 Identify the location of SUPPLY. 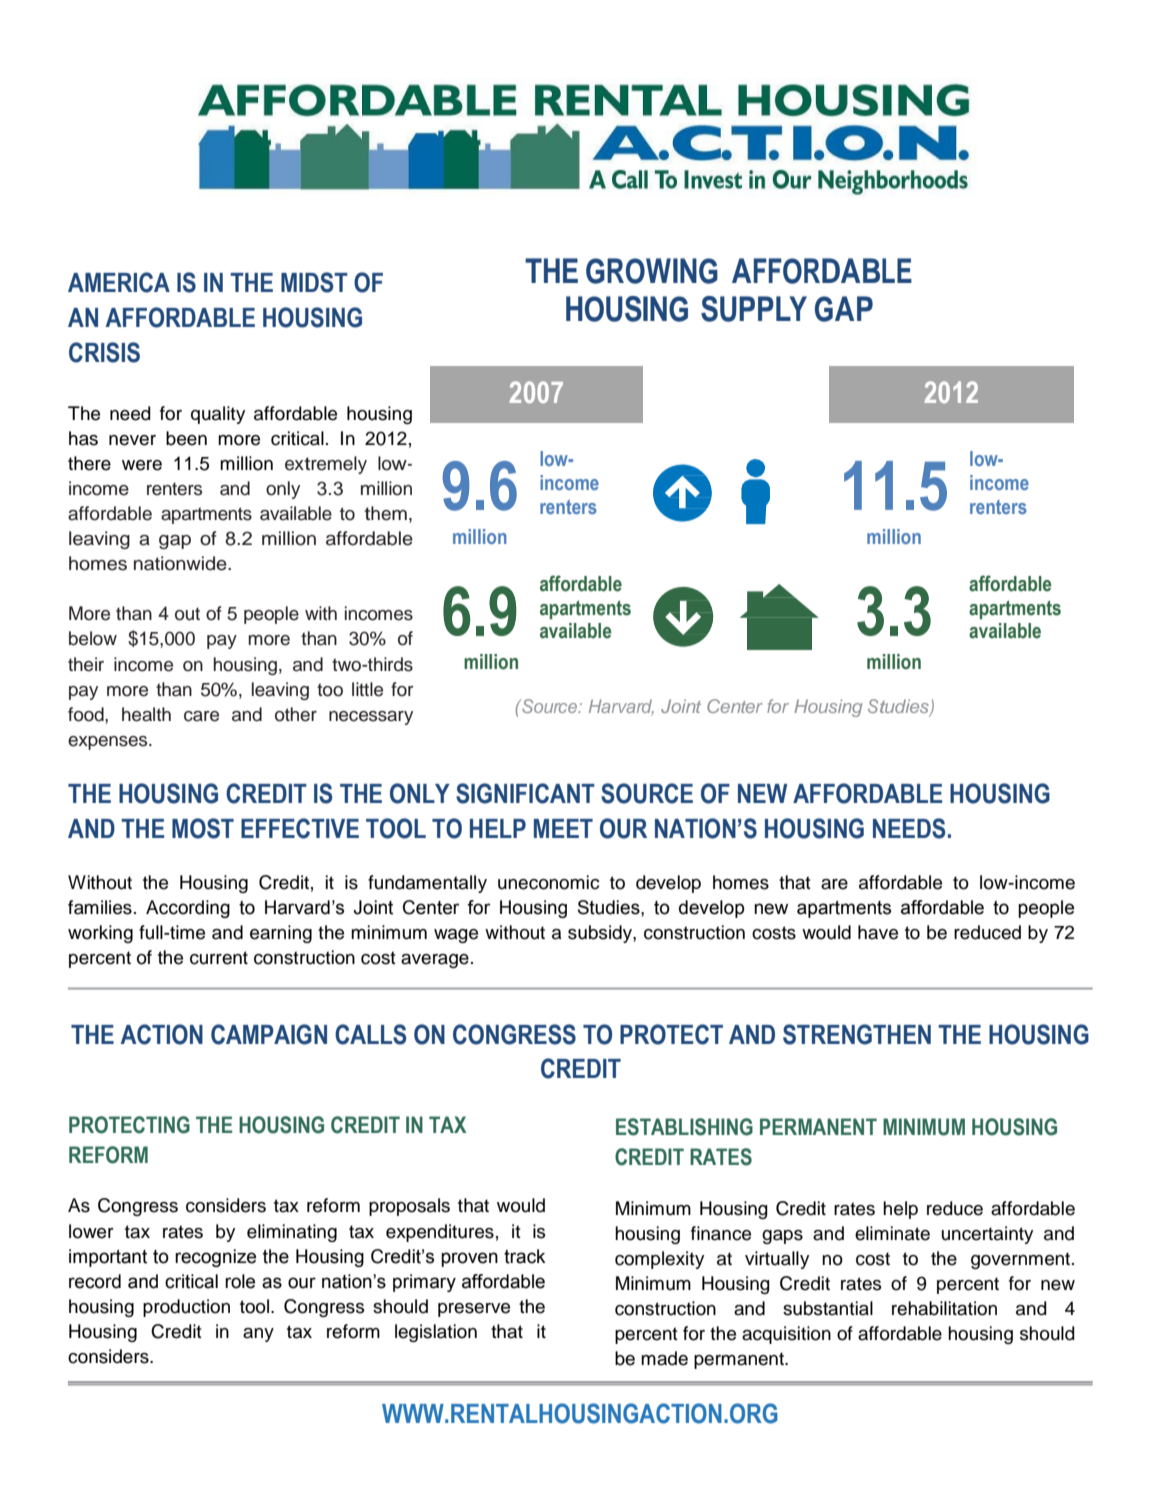
(754, 309).
